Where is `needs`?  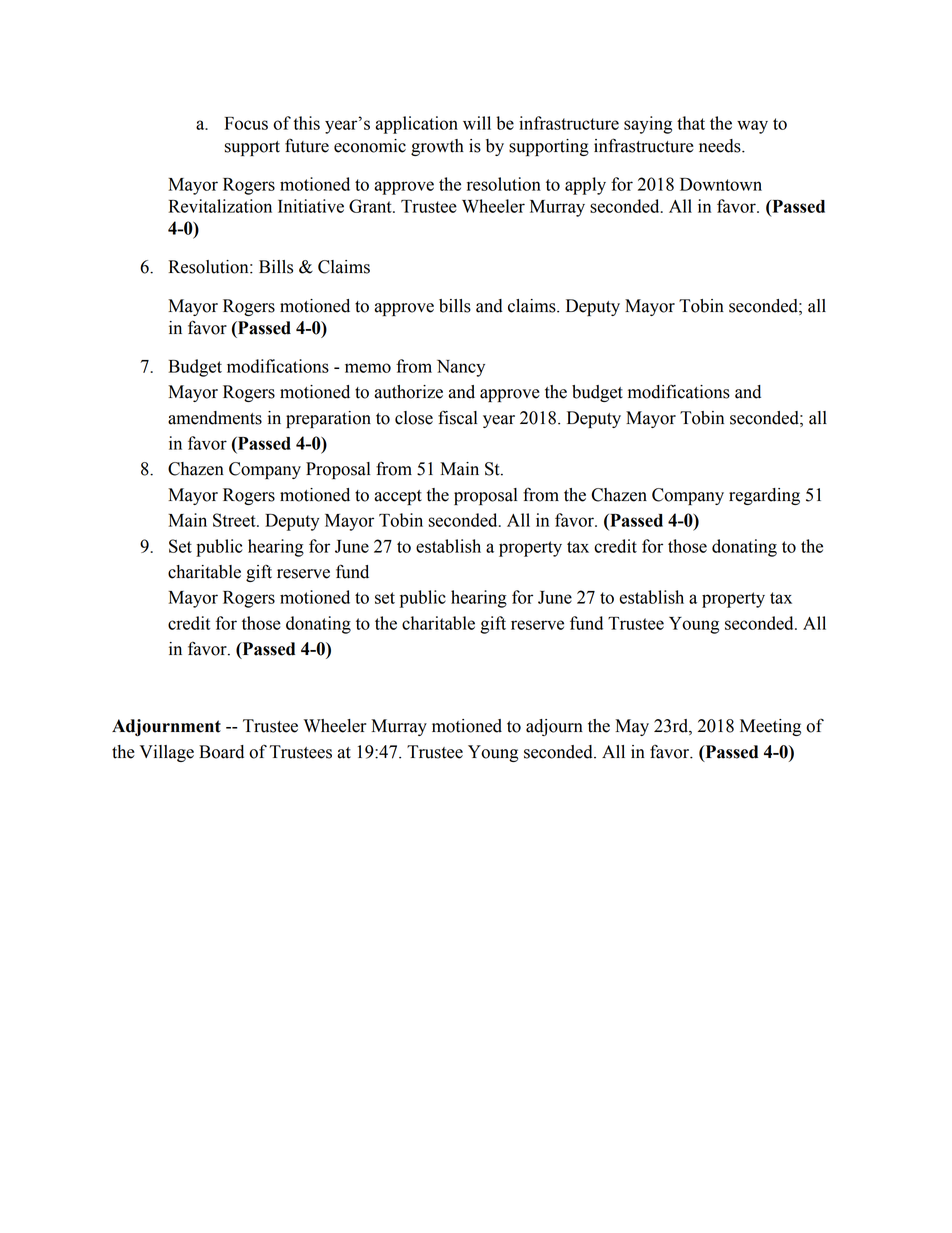 needs is located at coordinates (721, 146).
